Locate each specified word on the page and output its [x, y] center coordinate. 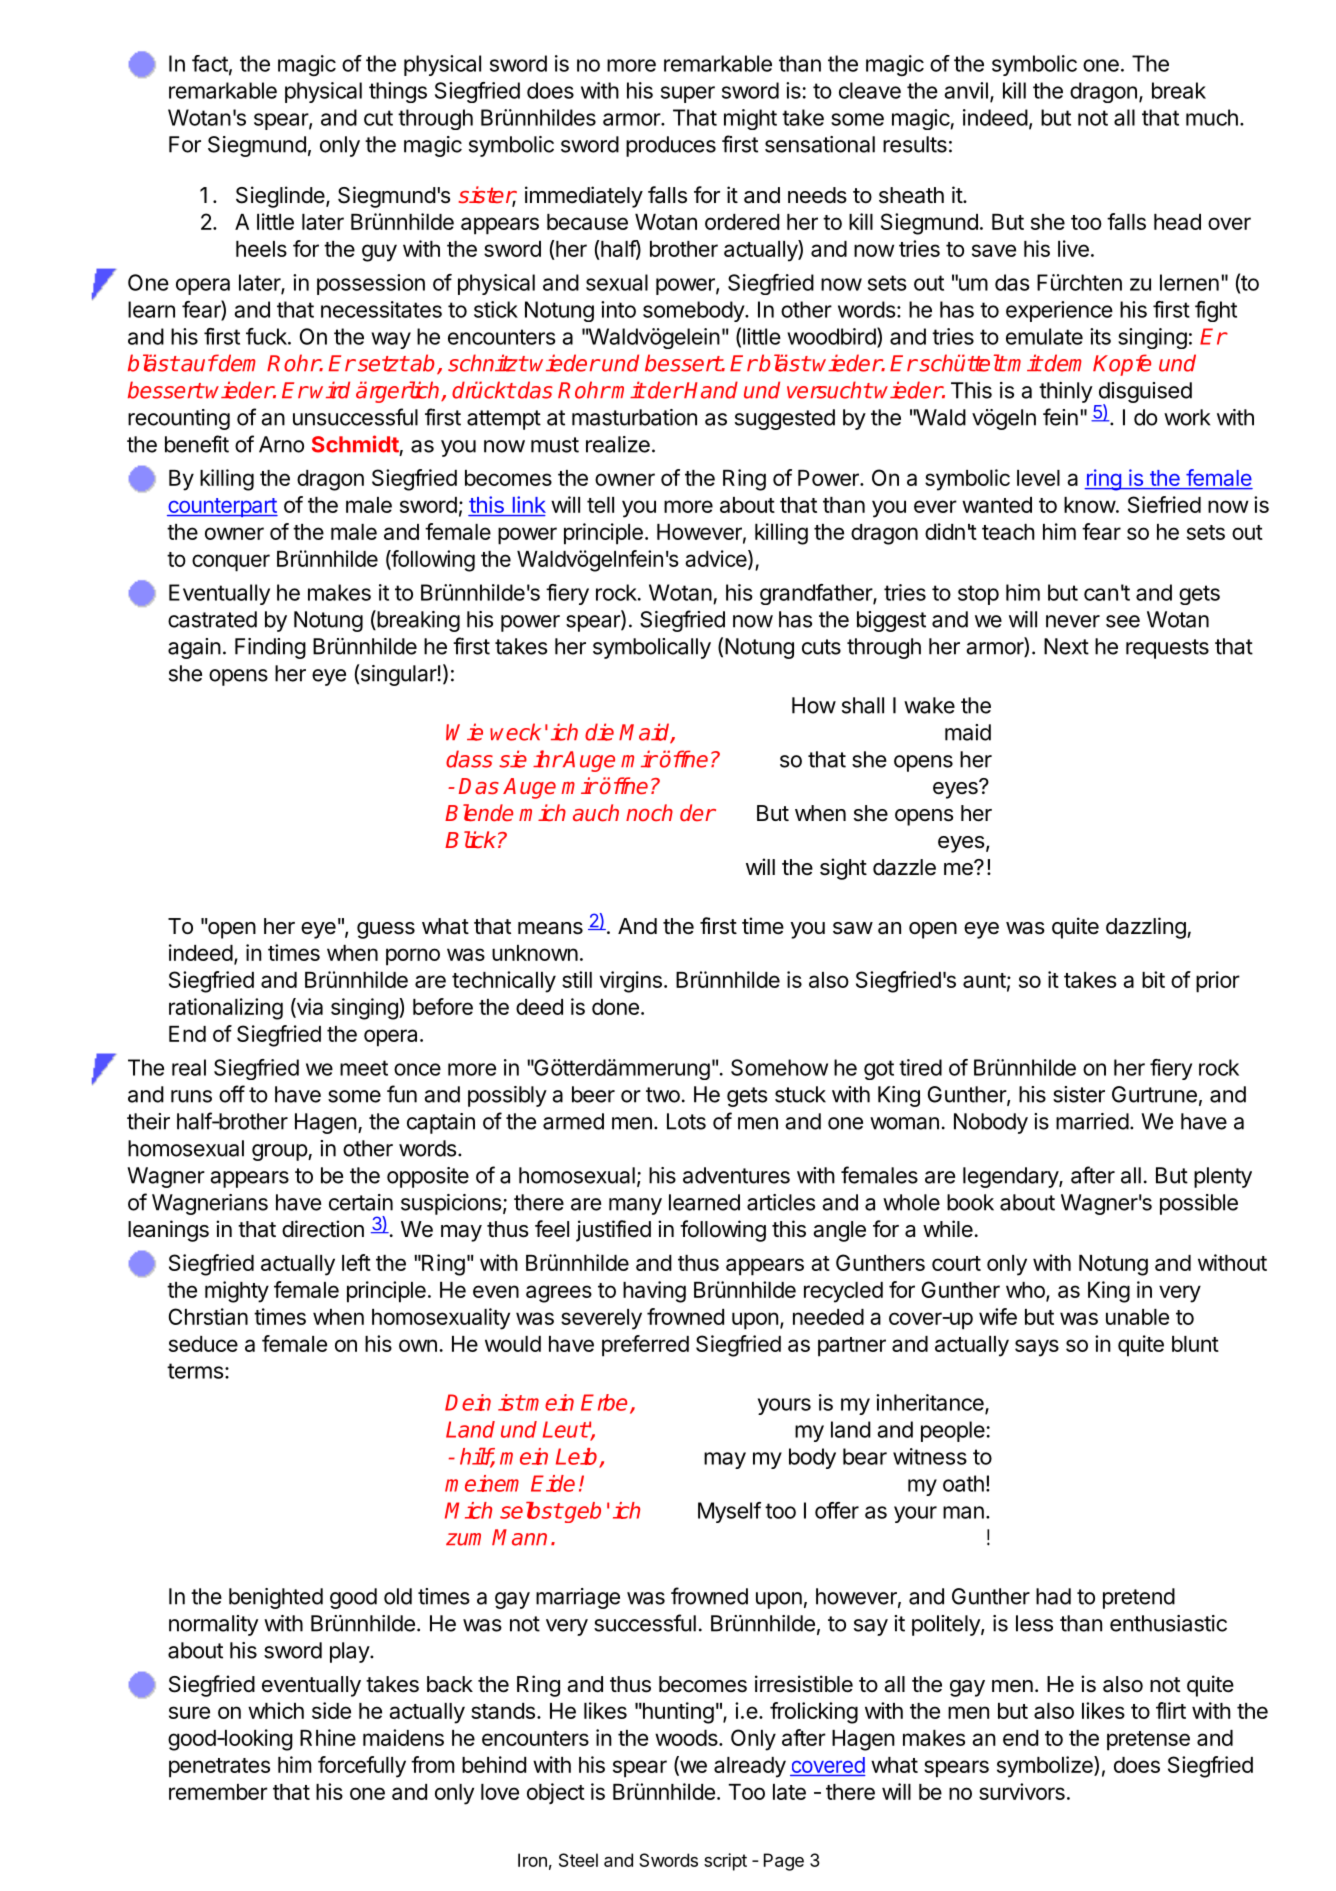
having [654, 1292]
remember [218, 1792]
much [1212, 117]
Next [1066, 646]
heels [261, 249]
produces [671, 146]
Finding [270, 648]
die [599, 732]
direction [323, 1229]
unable [1137, 1317]
